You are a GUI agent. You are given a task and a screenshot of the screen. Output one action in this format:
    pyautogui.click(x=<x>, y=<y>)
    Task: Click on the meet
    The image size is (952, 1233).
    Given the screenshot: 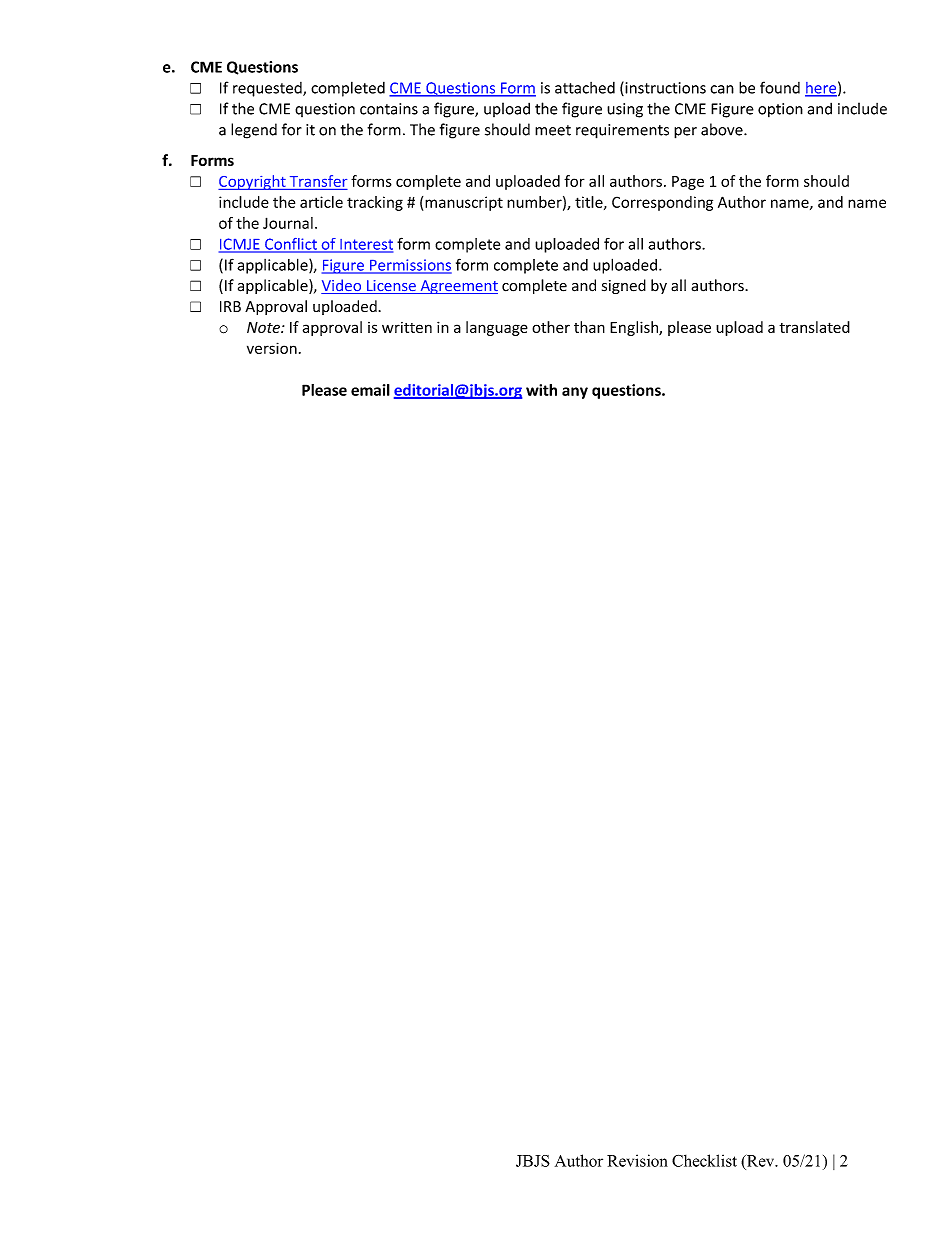 What is the action you would take?
    pyautogui.click(x=553, y=130)
